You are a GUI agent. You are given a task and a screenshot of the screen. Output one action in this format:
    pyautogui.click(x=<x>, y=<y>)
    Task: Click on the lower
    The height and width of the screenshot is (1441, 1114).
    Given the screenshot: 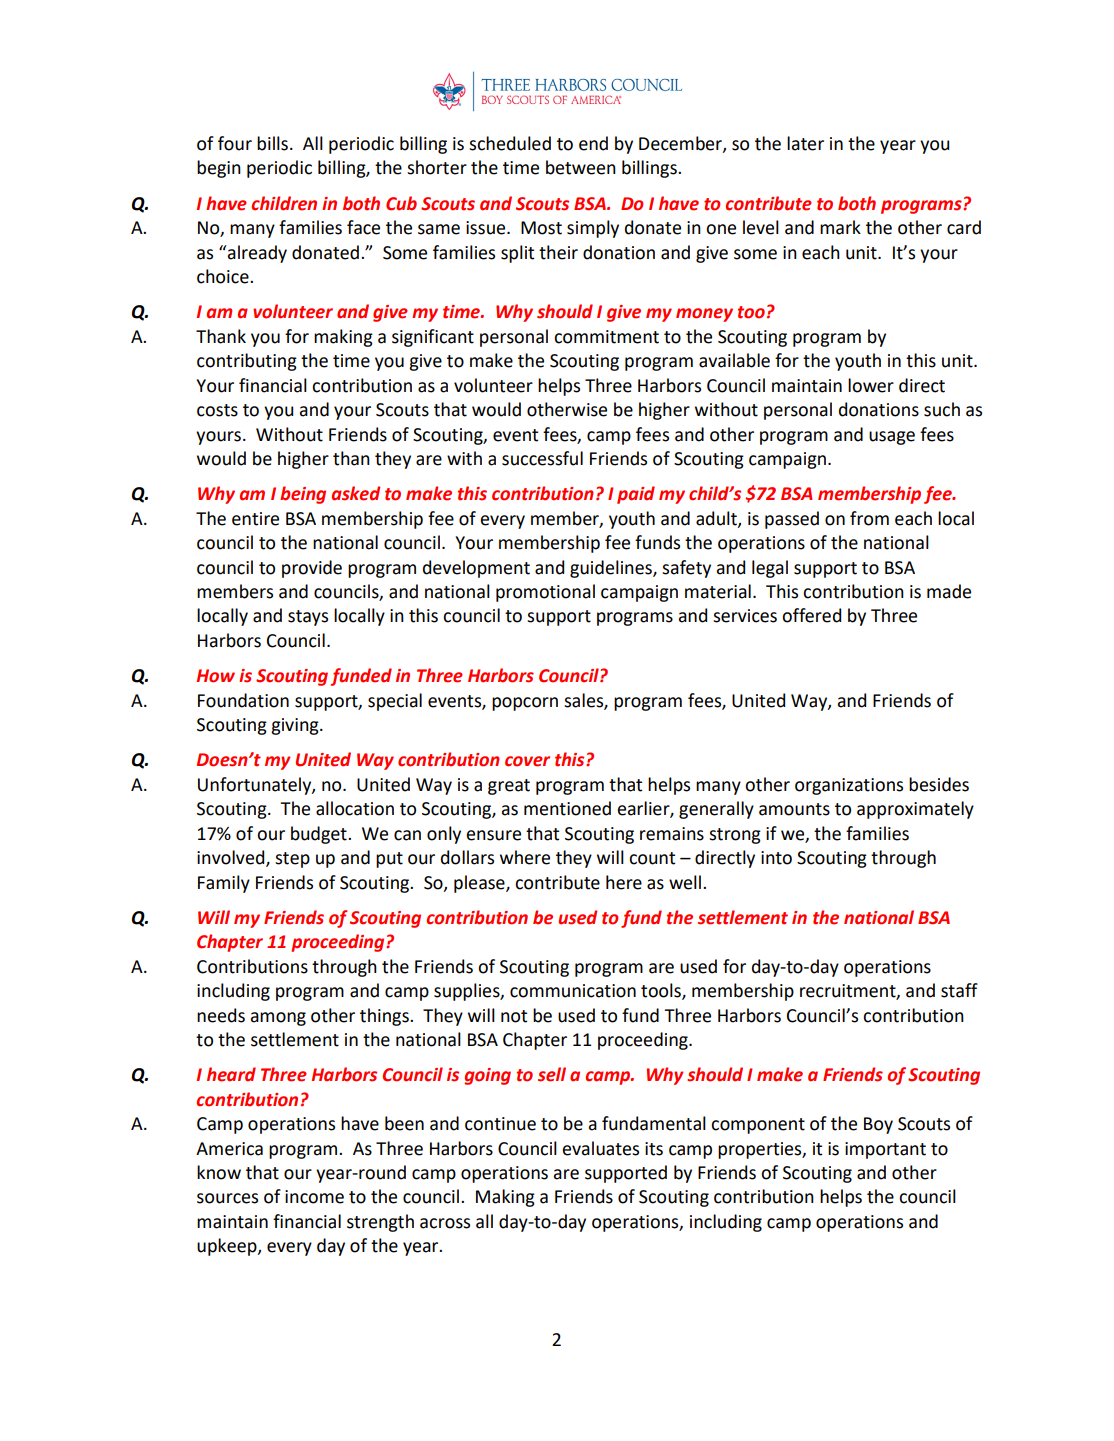 What is the action you would take?
    pyautogui.click(x=871, y=385)
